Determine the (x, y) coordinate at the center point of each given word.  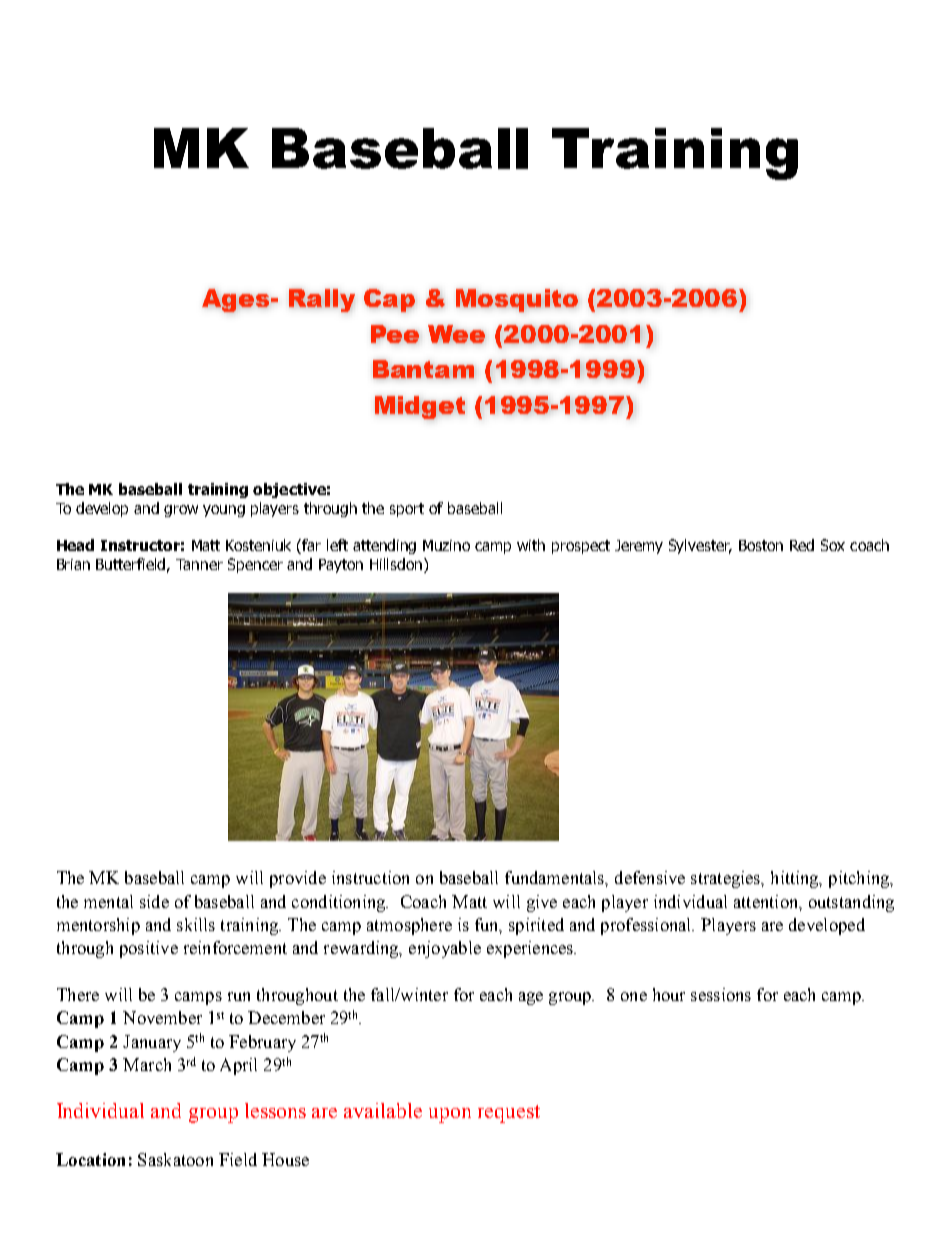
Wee (456, 334)
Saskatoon (175, 1159)
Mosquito (517, 300)
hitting (796, 879)
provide (298, 879)
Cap (389, 300)
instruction (370, 877)
